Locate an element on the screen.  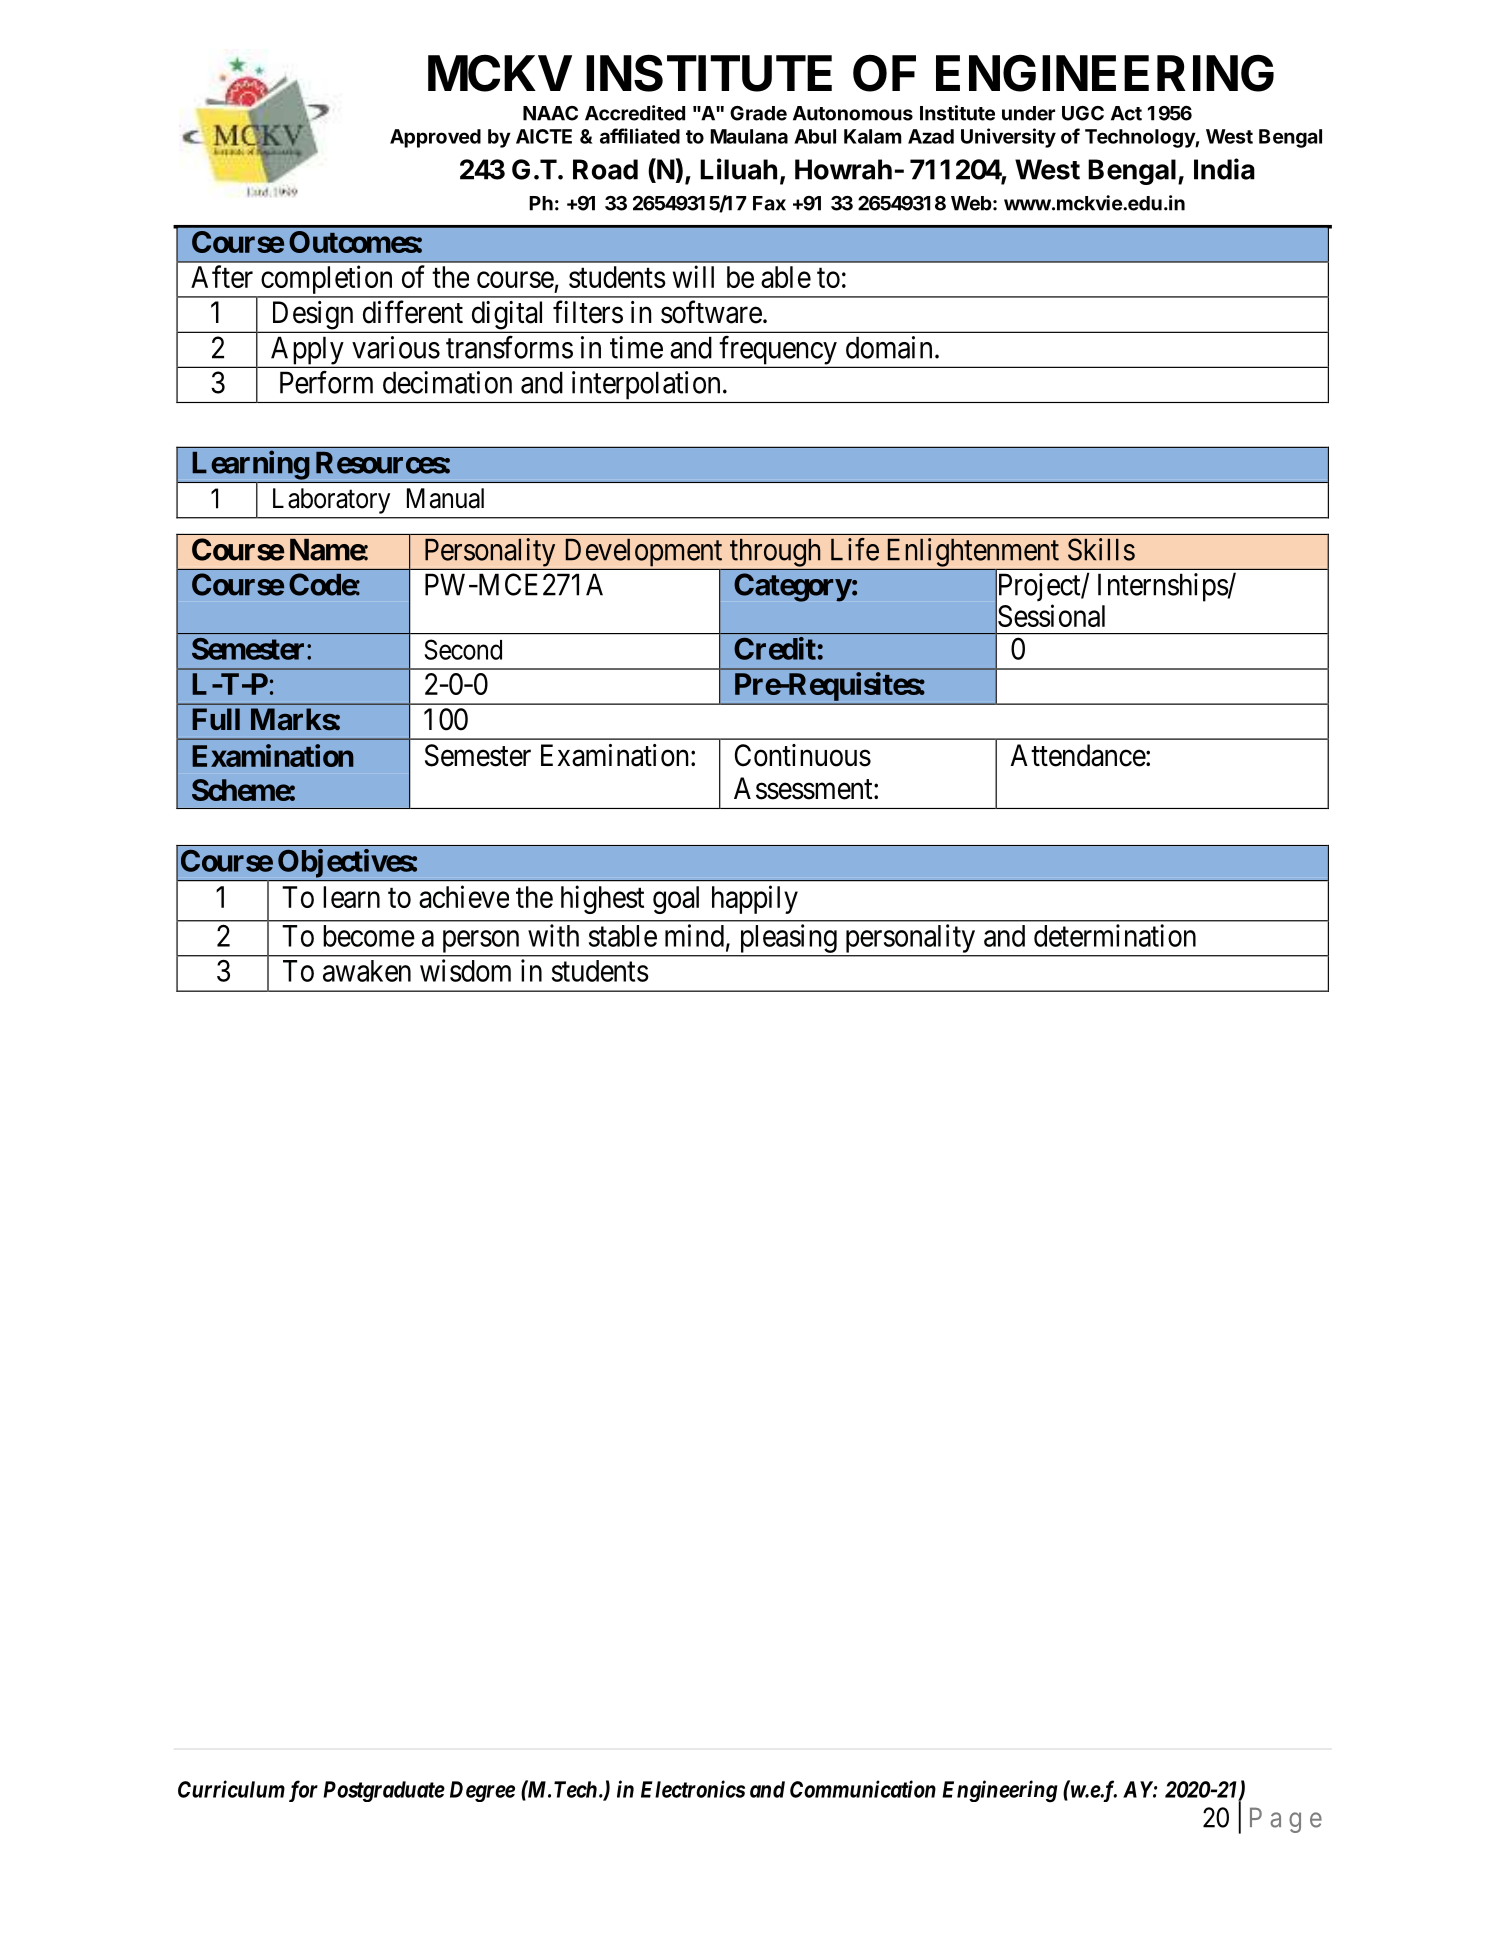
Approved is located at coordinates (435, 138).
